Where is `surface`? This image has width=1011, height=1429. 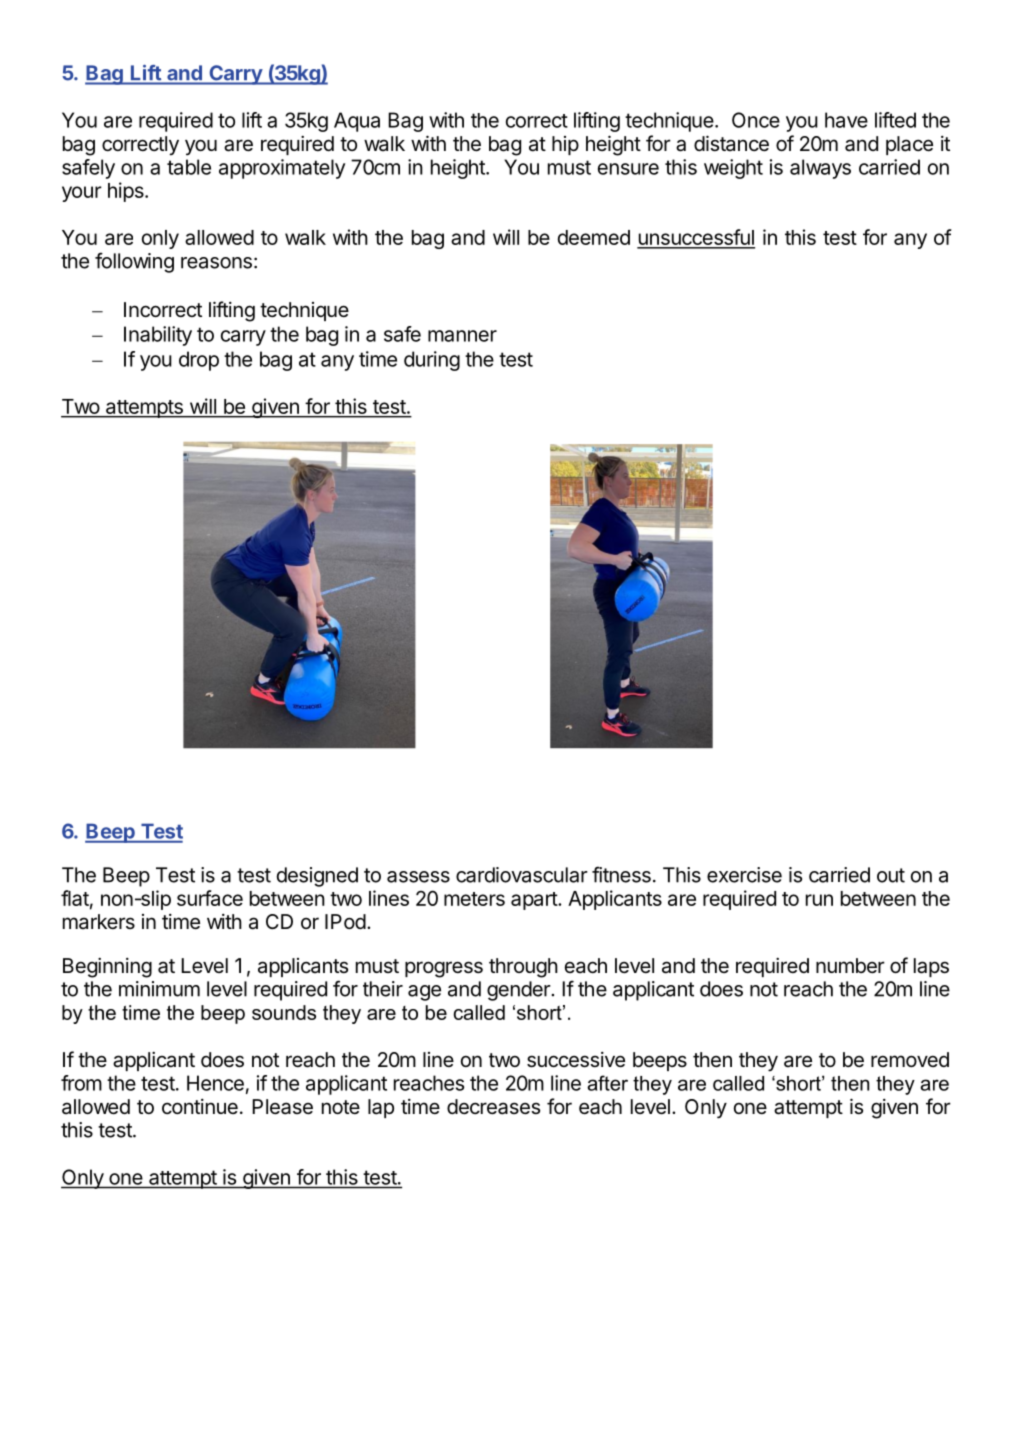
surface is located at coordinates (210, 898).
